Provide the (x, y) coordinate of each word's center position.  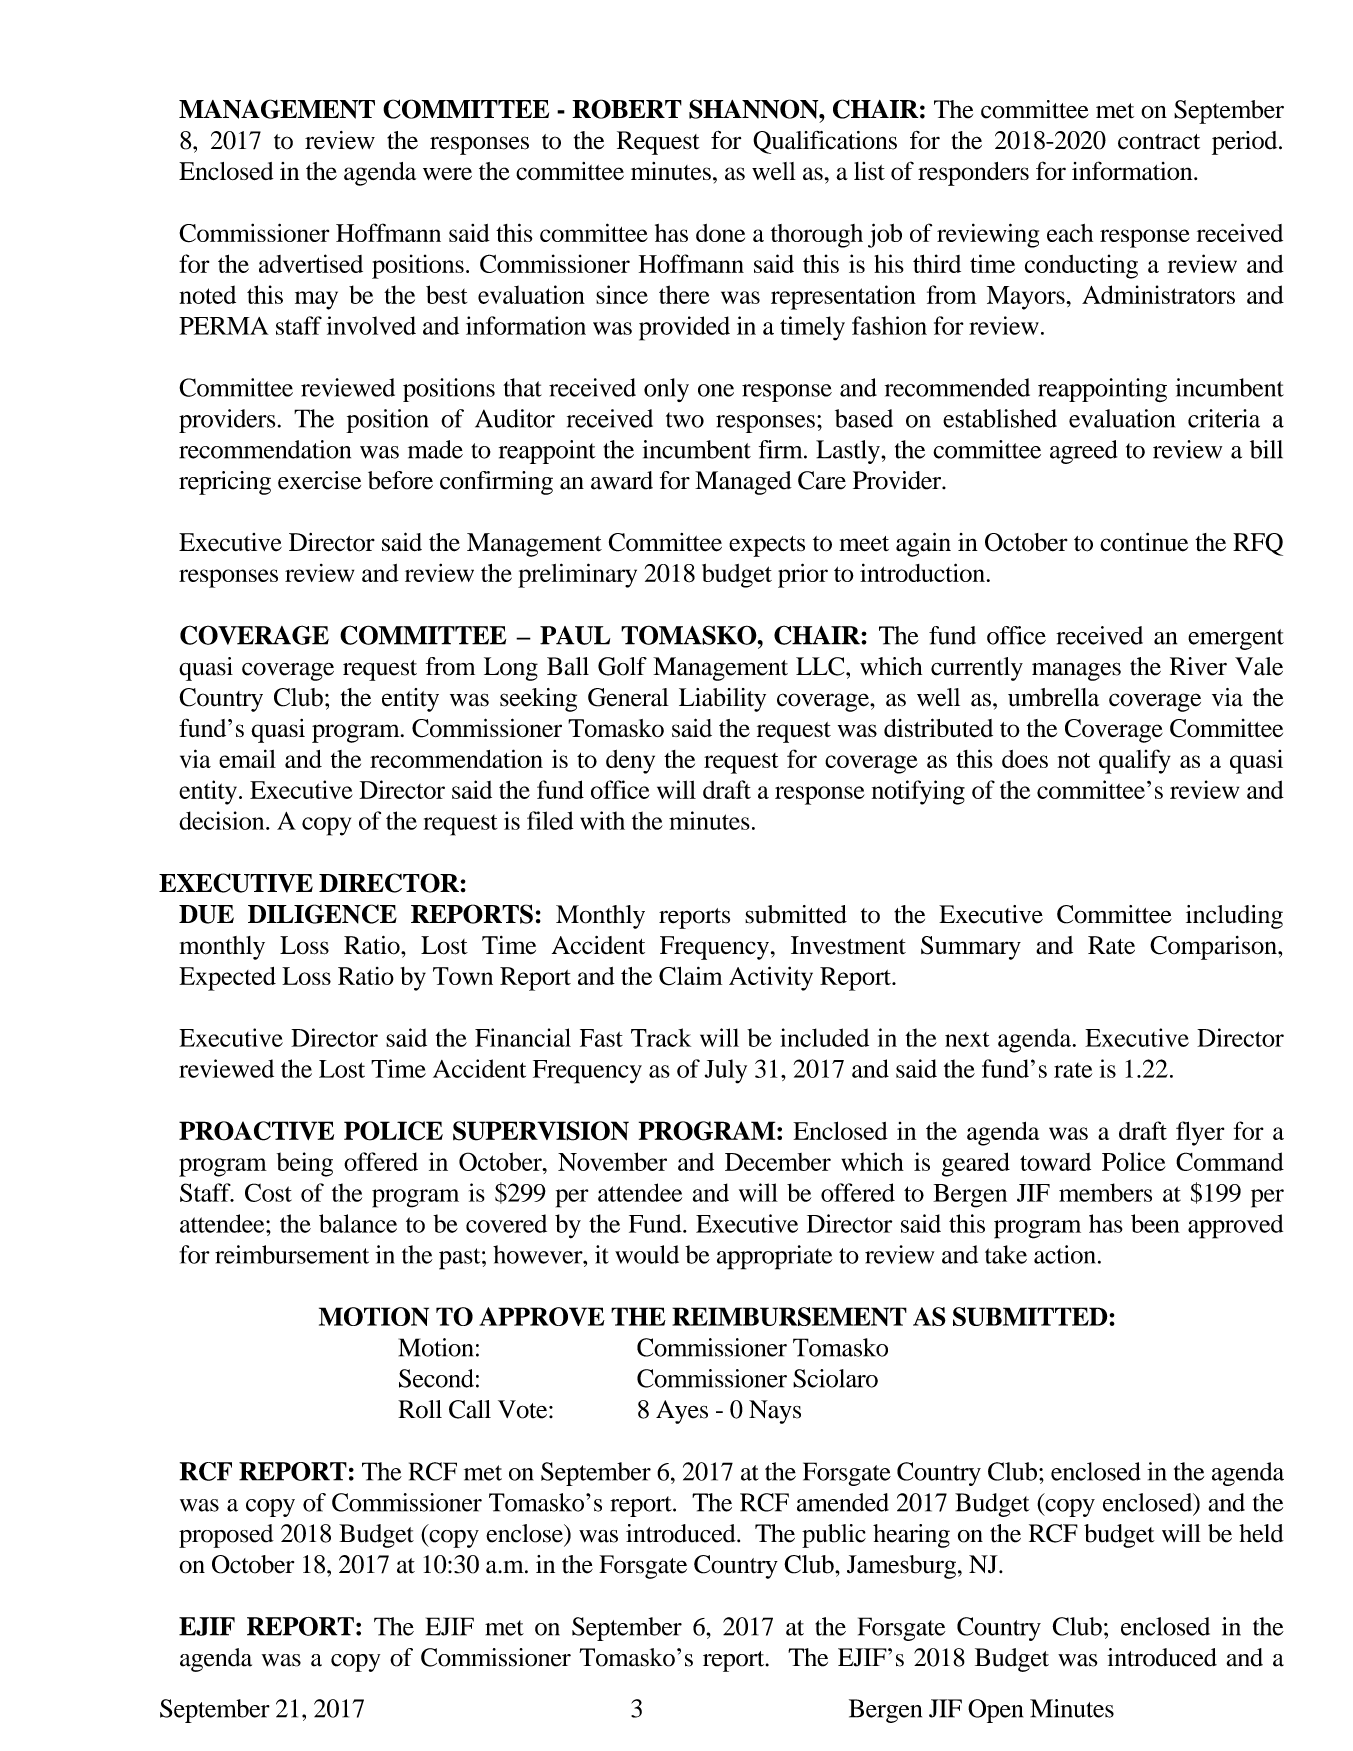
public (834, 1536)
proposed (226, 1536)
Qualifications (825, 142)
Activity (771, 978)
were (447, 173)
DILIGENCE (322, 914)
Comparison (1214, 948)
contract (1159, 142)
